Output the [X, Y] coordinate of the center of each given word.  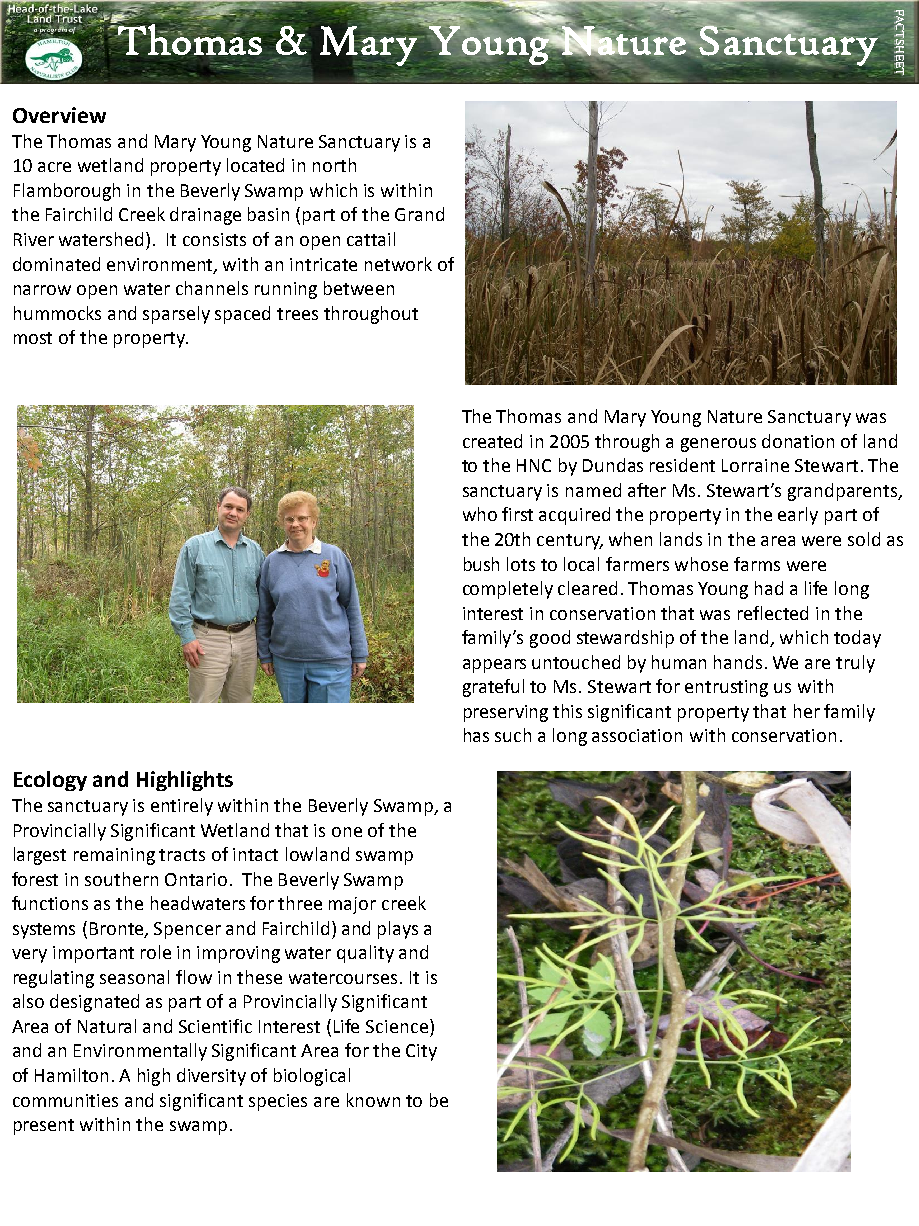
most [33, 338]
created [492, 441]
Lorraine [755, 465]
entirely [182, 807]
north [334, 165]
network [398, 264]
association [637, 735]
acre [54, 167]
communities [65, 1100]
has [476, 735]
